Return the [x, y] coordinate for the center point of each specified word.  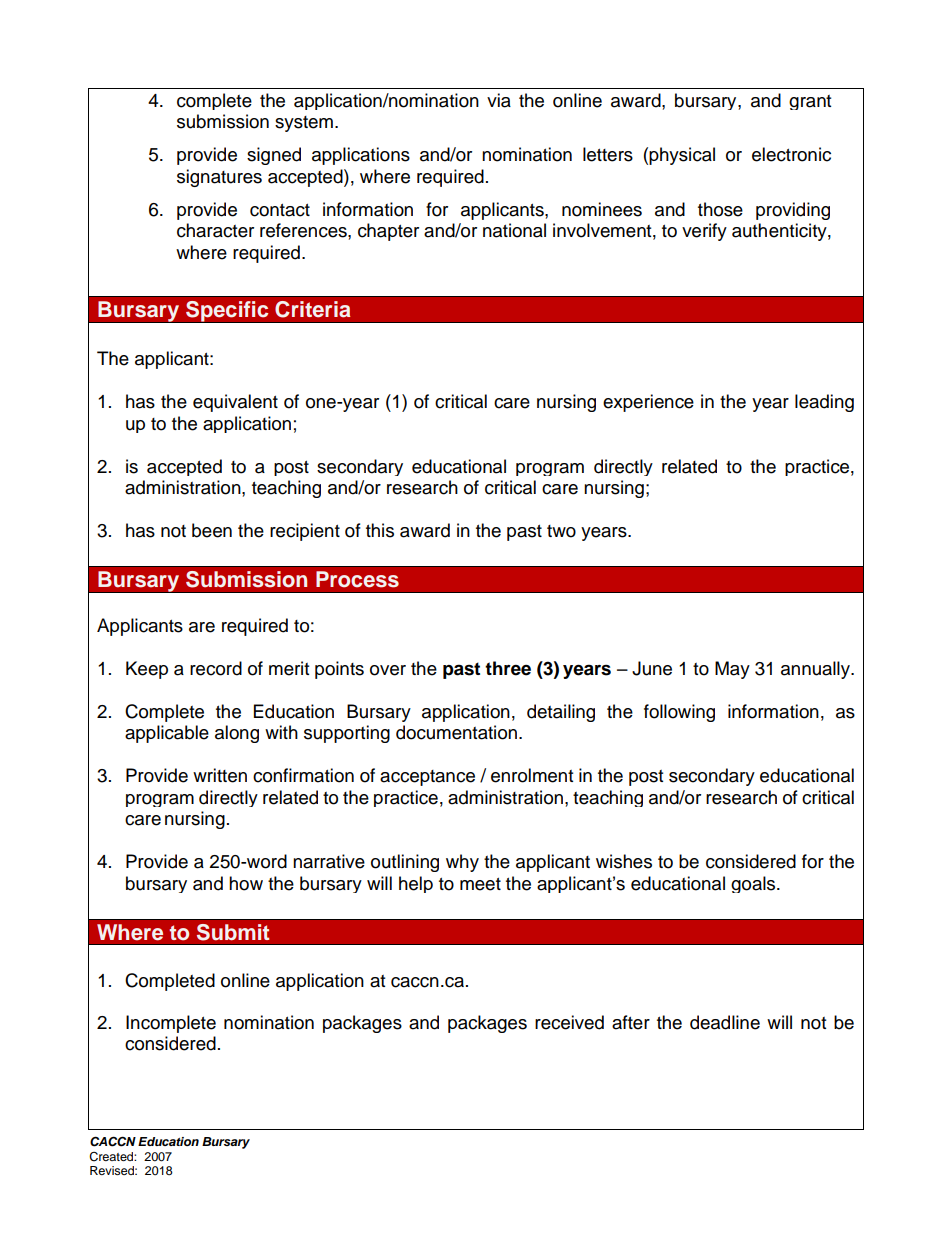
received [569, 1022]
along [237, 734]
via [499, 100]
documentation [458, 732]
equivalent [235, 403]
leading [824, 403]
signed [274, 156]
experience [648, 403]
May [732, 670]
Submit [233, 932]
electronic [791, 154]
